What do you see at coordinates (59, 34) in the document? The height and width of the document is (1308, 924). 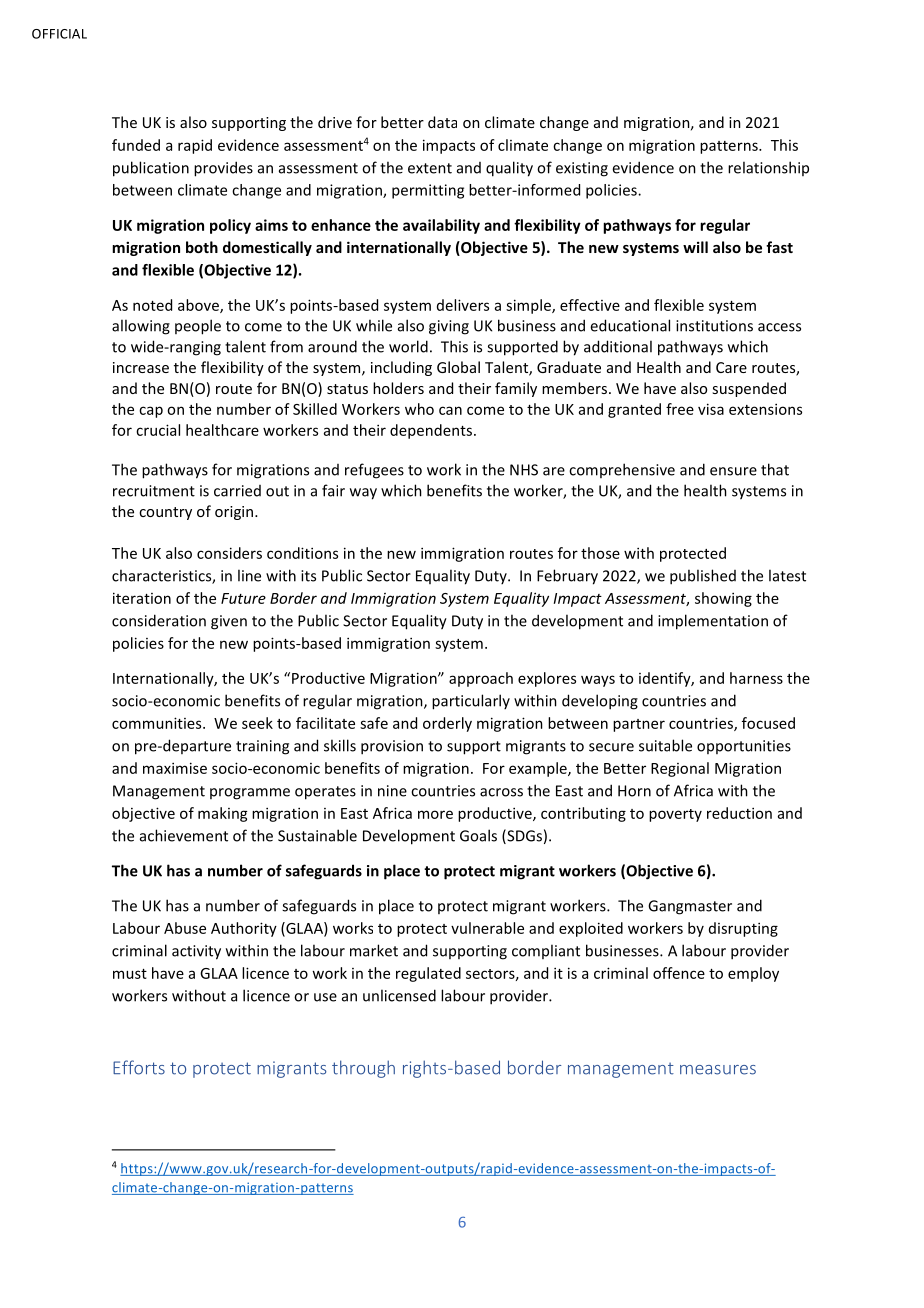 I see `OFFICIAL` at bounding box center [59, 34].
